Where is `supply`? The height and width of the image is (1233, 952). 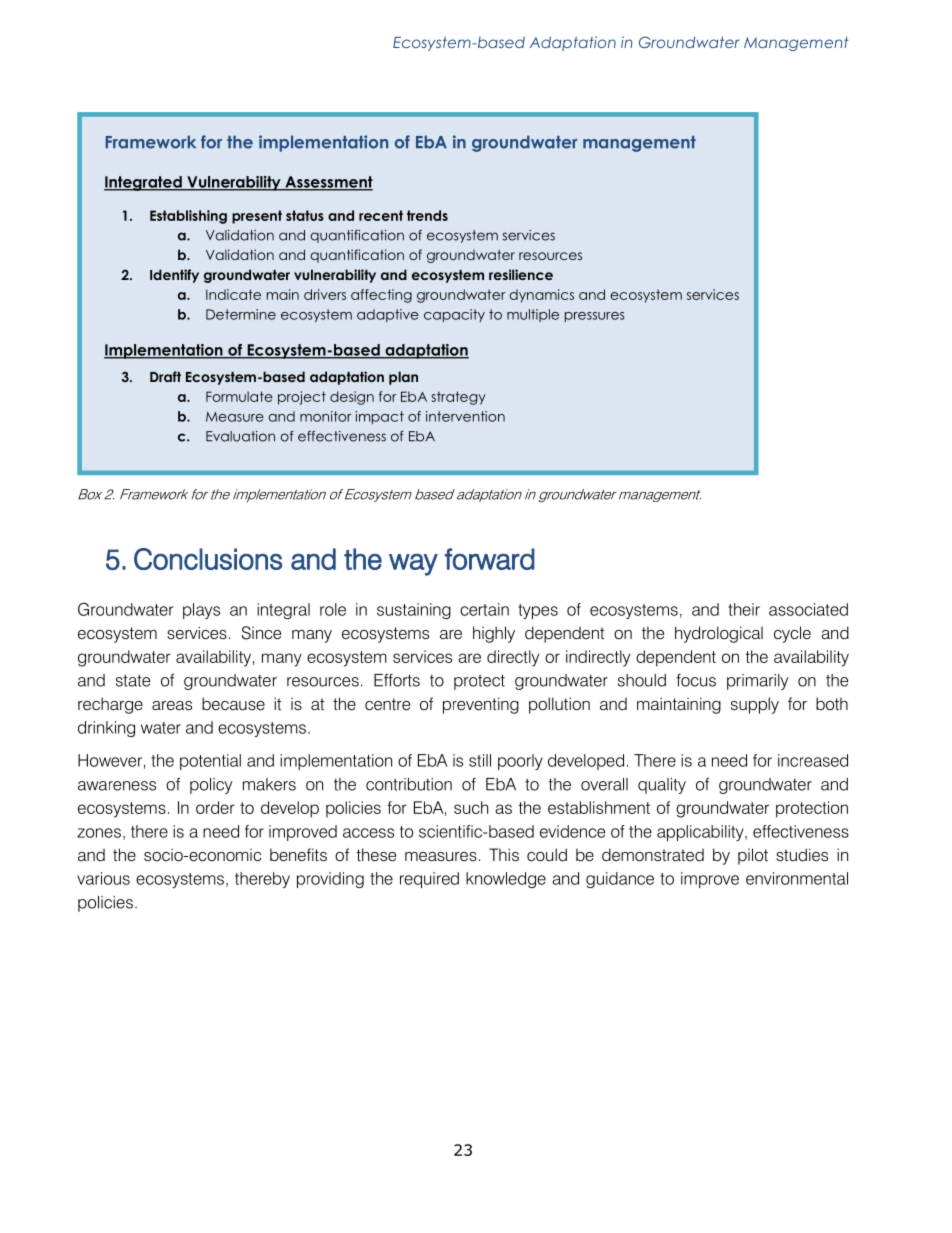
supply is located at coordinates (755, 705).
